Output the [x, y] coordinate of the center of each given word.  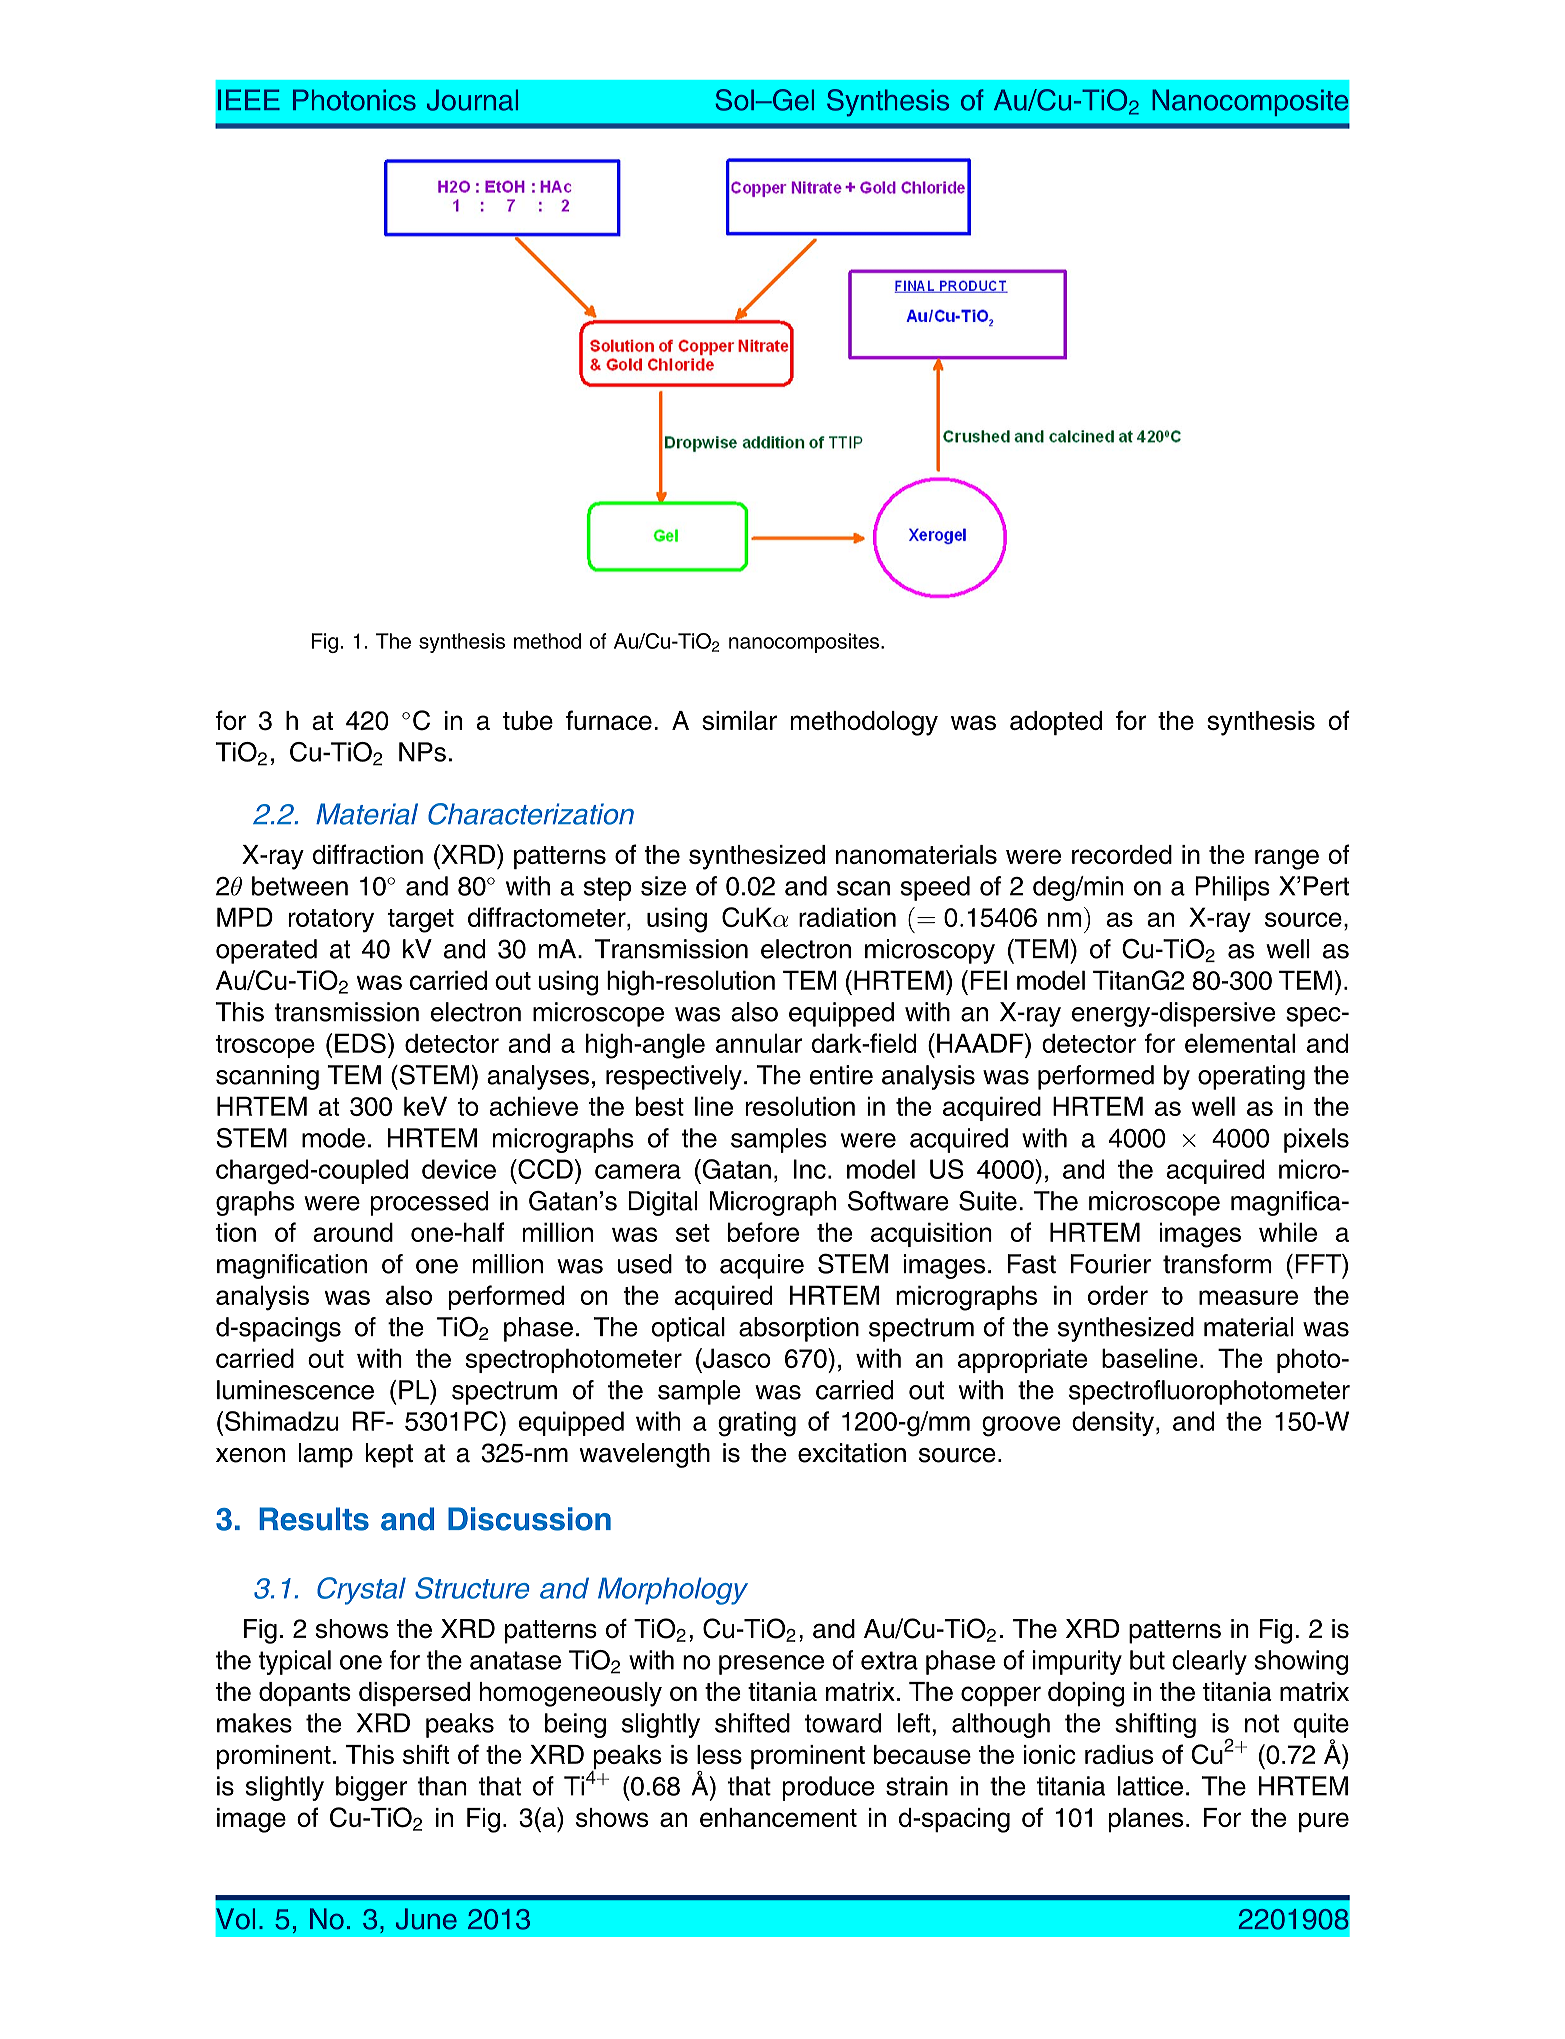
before [763, 1232]
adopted [1056, 723]
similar [739, 720]
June [426, 1919]
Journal [472, 100]
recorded [1122, 854]
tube [528, 720]
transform [1217, 1264]
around [353, 1232]
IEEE [249, 99]
